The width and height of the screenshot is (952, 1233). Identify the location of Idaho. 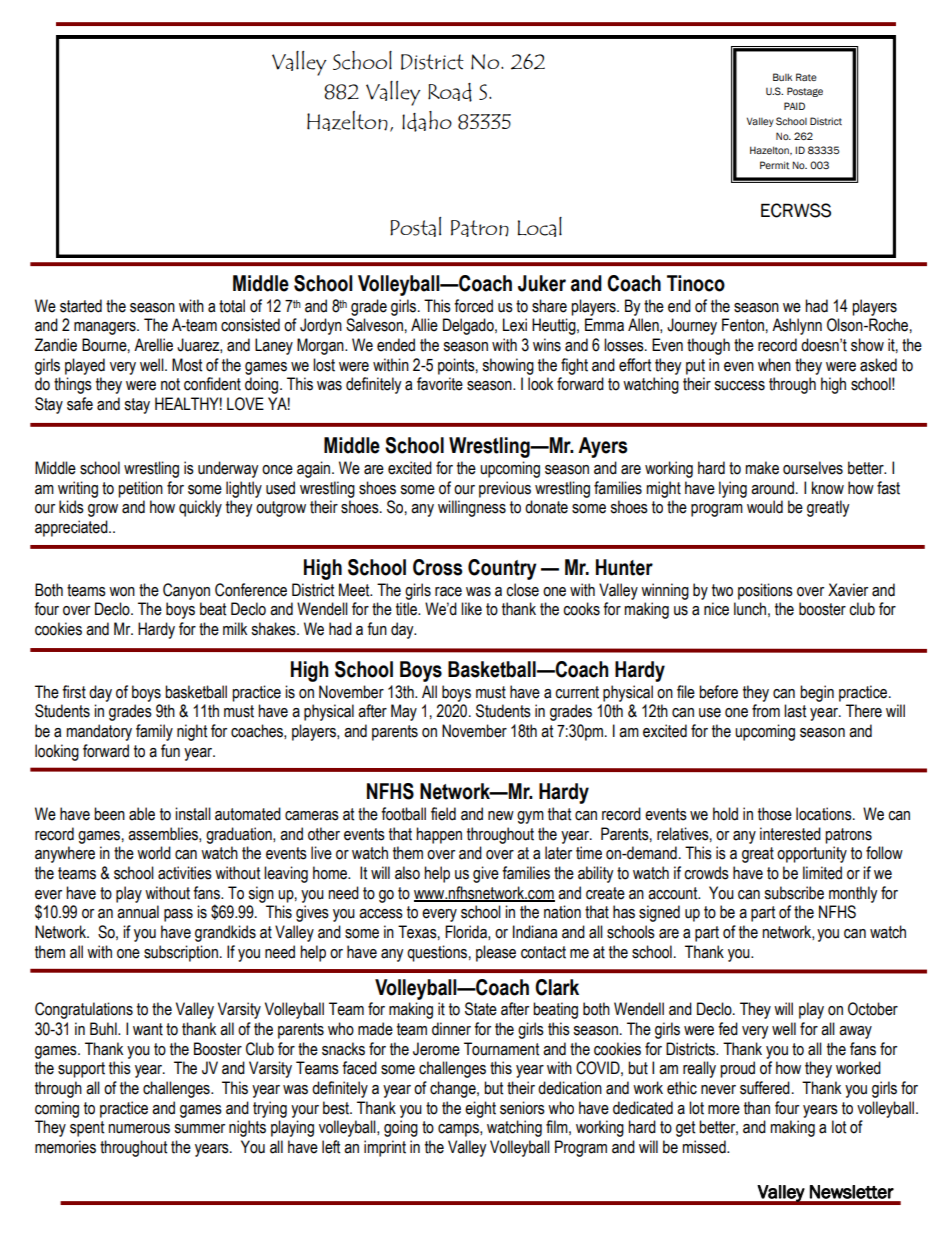
(427, 121).
